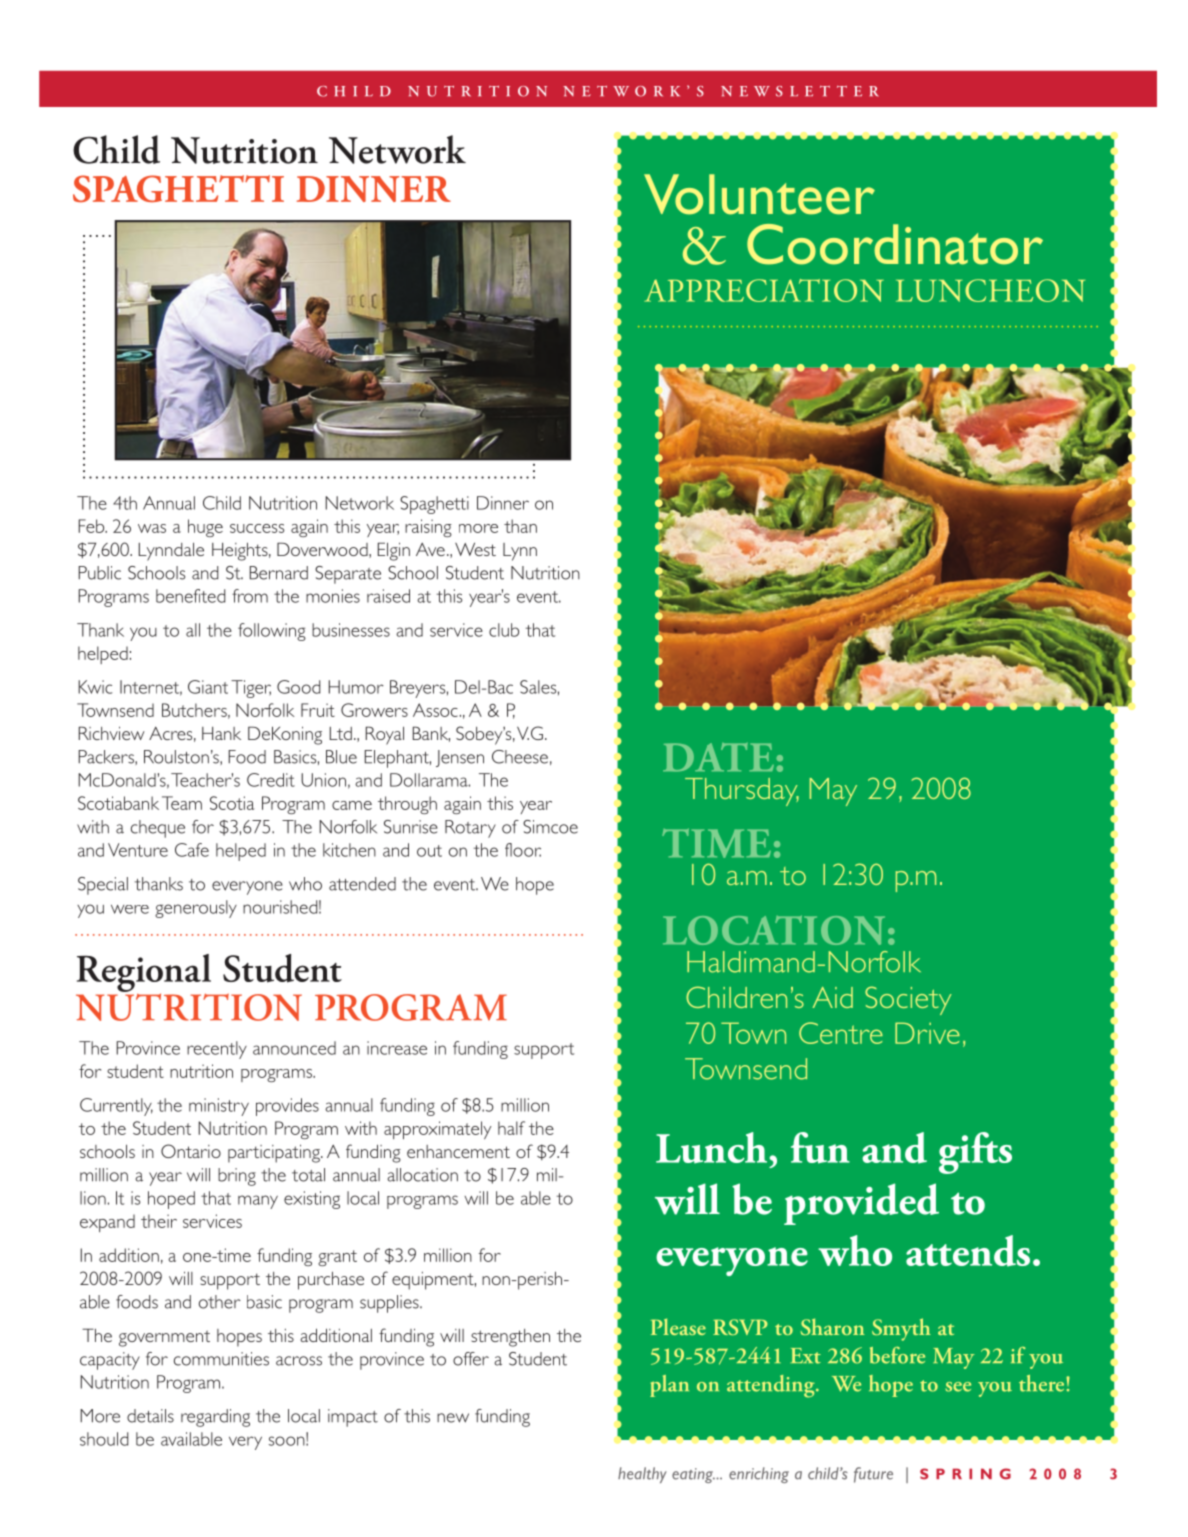 The width and height of the screenshot is (1188, 1537). I want to click on half, so click(511, 1128).
